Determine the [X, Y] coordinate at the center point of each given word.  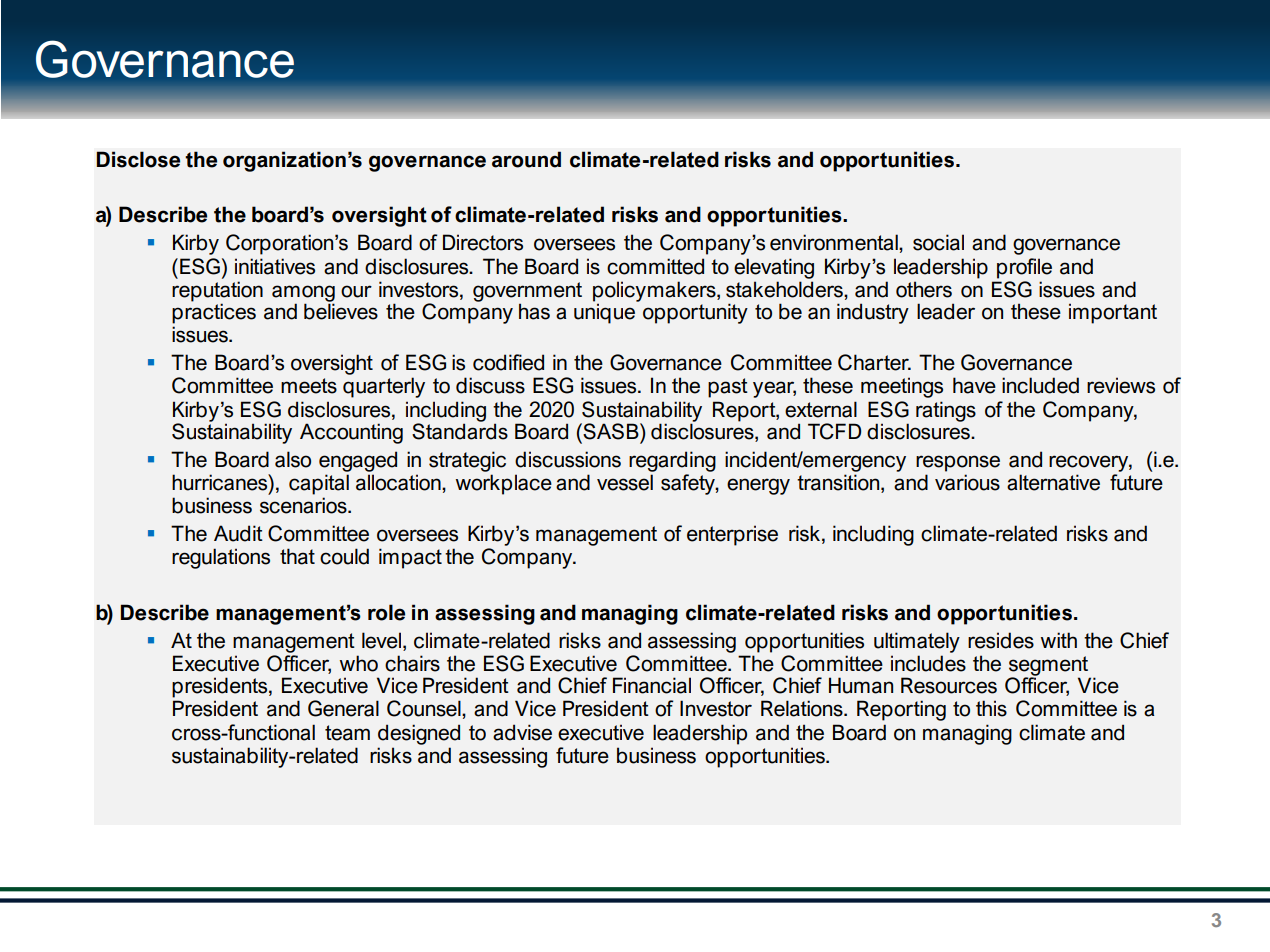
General [343, 708]
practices [214, 313]
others [924, 289]
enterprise [732, 535]
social [938, 242]
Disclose [138, 159]
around [526, 159]
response [958, 463]
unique [604, 313]
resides [1001, 640]
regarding [672, 461]
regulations [221, 558]
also [293, 459]
